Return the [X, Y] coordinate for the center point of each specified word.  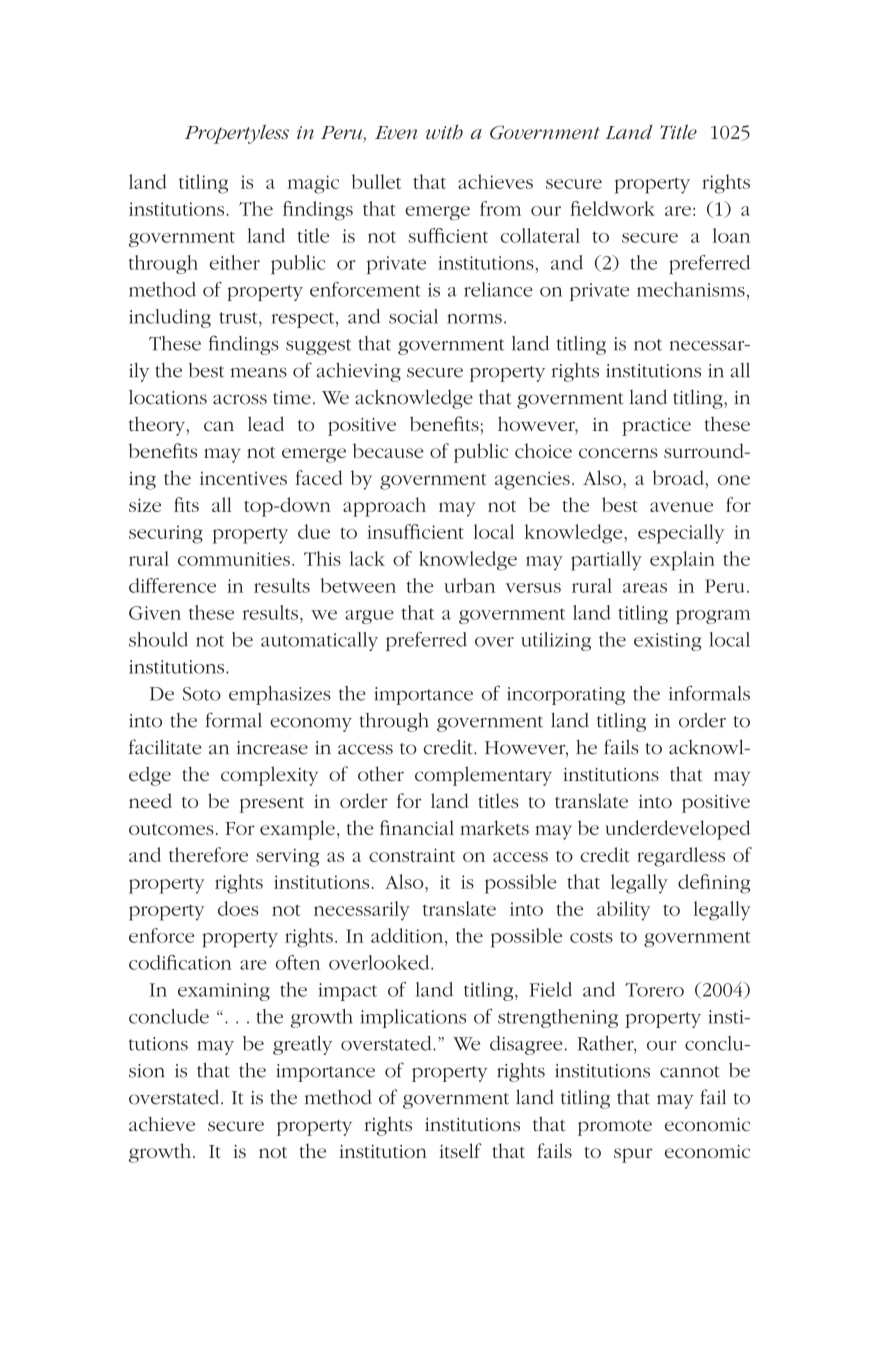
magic [313, 184]
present [271, 805]
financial [417, 827]
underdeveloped [678, 830]
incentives [243, 478]
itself [460, 1150]
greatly [302, 1045]
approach [384, 507]
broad [678, 477]
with [444, 131]
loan [731, 235]
